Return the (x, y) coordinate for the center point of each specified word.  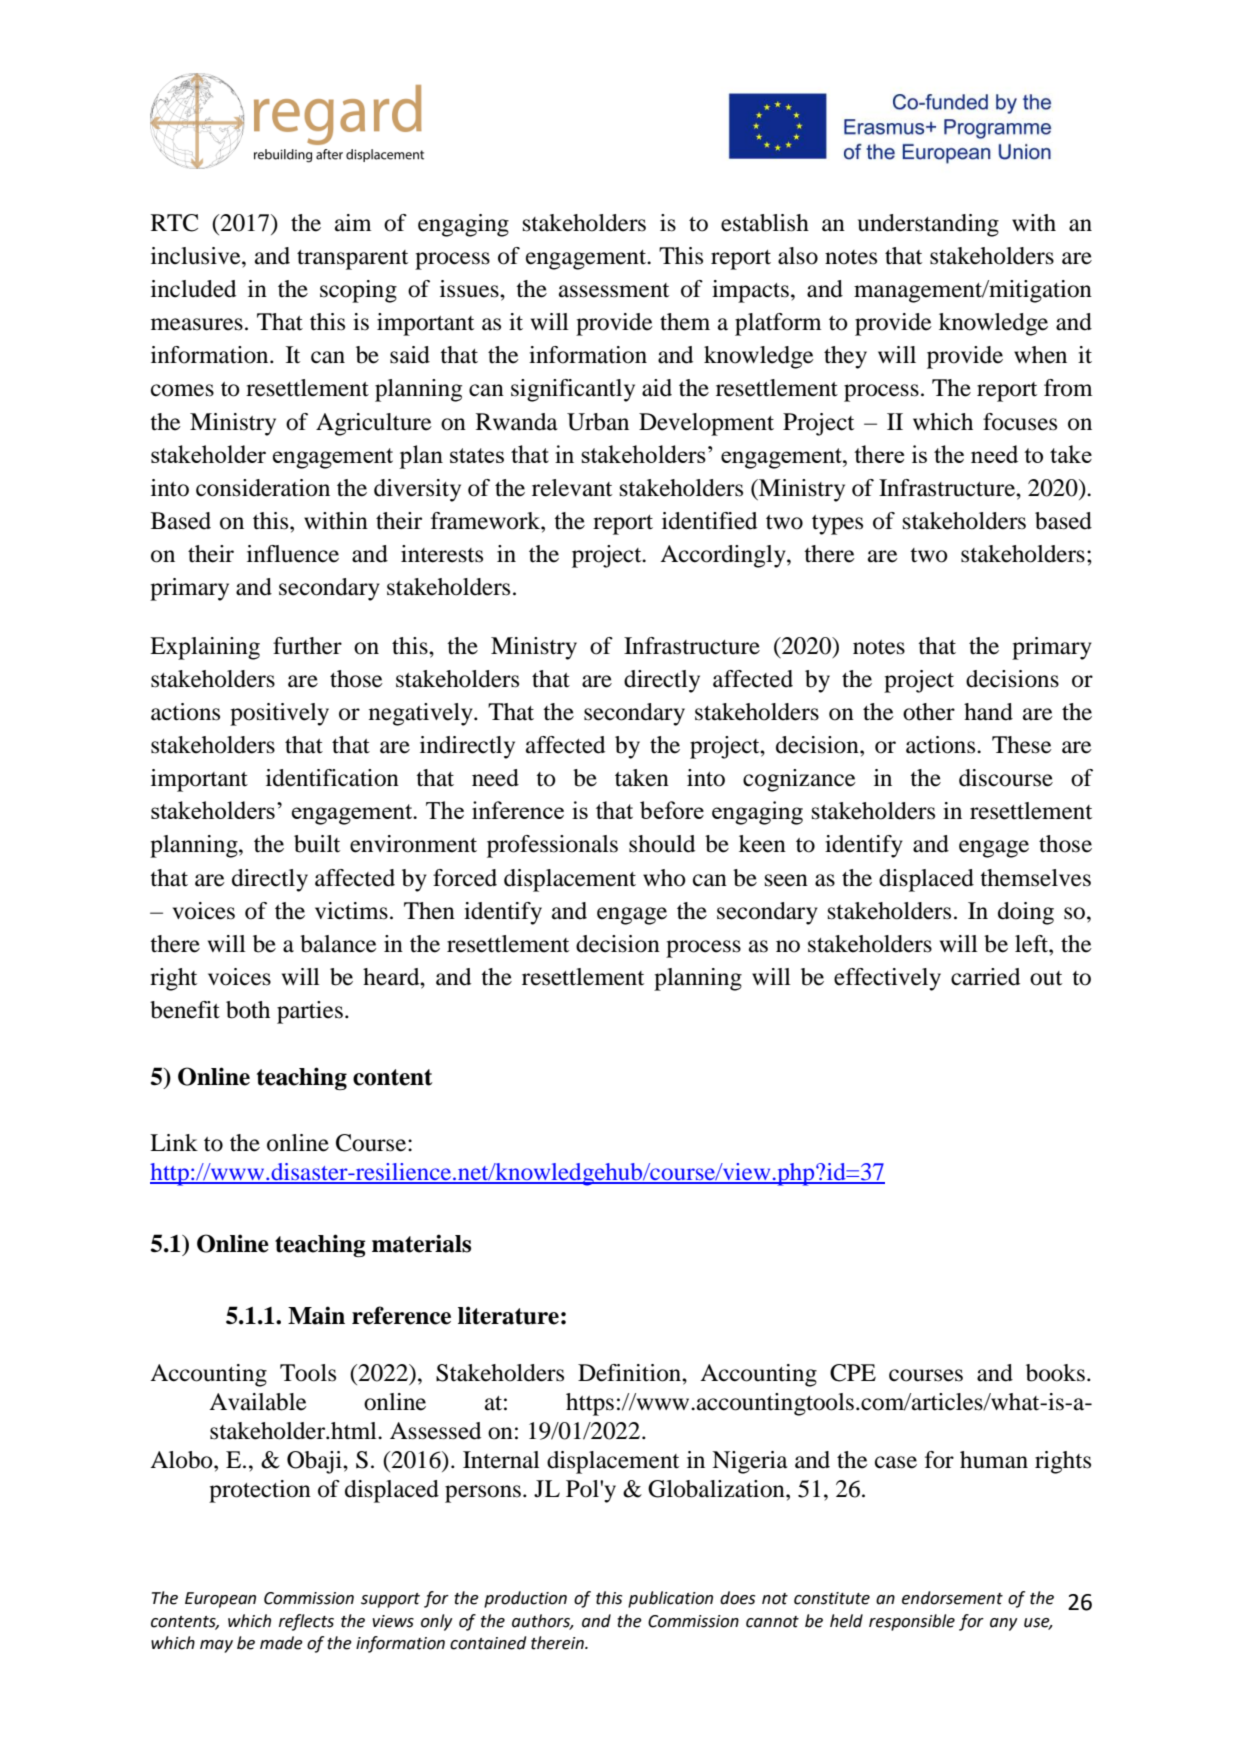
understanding (928, 225)
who (664, 878)
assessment (614, 290)
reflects (306, 1622)
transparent (352, 260)
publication (670, 1599)
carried (985, 977)
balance (338, 944)
